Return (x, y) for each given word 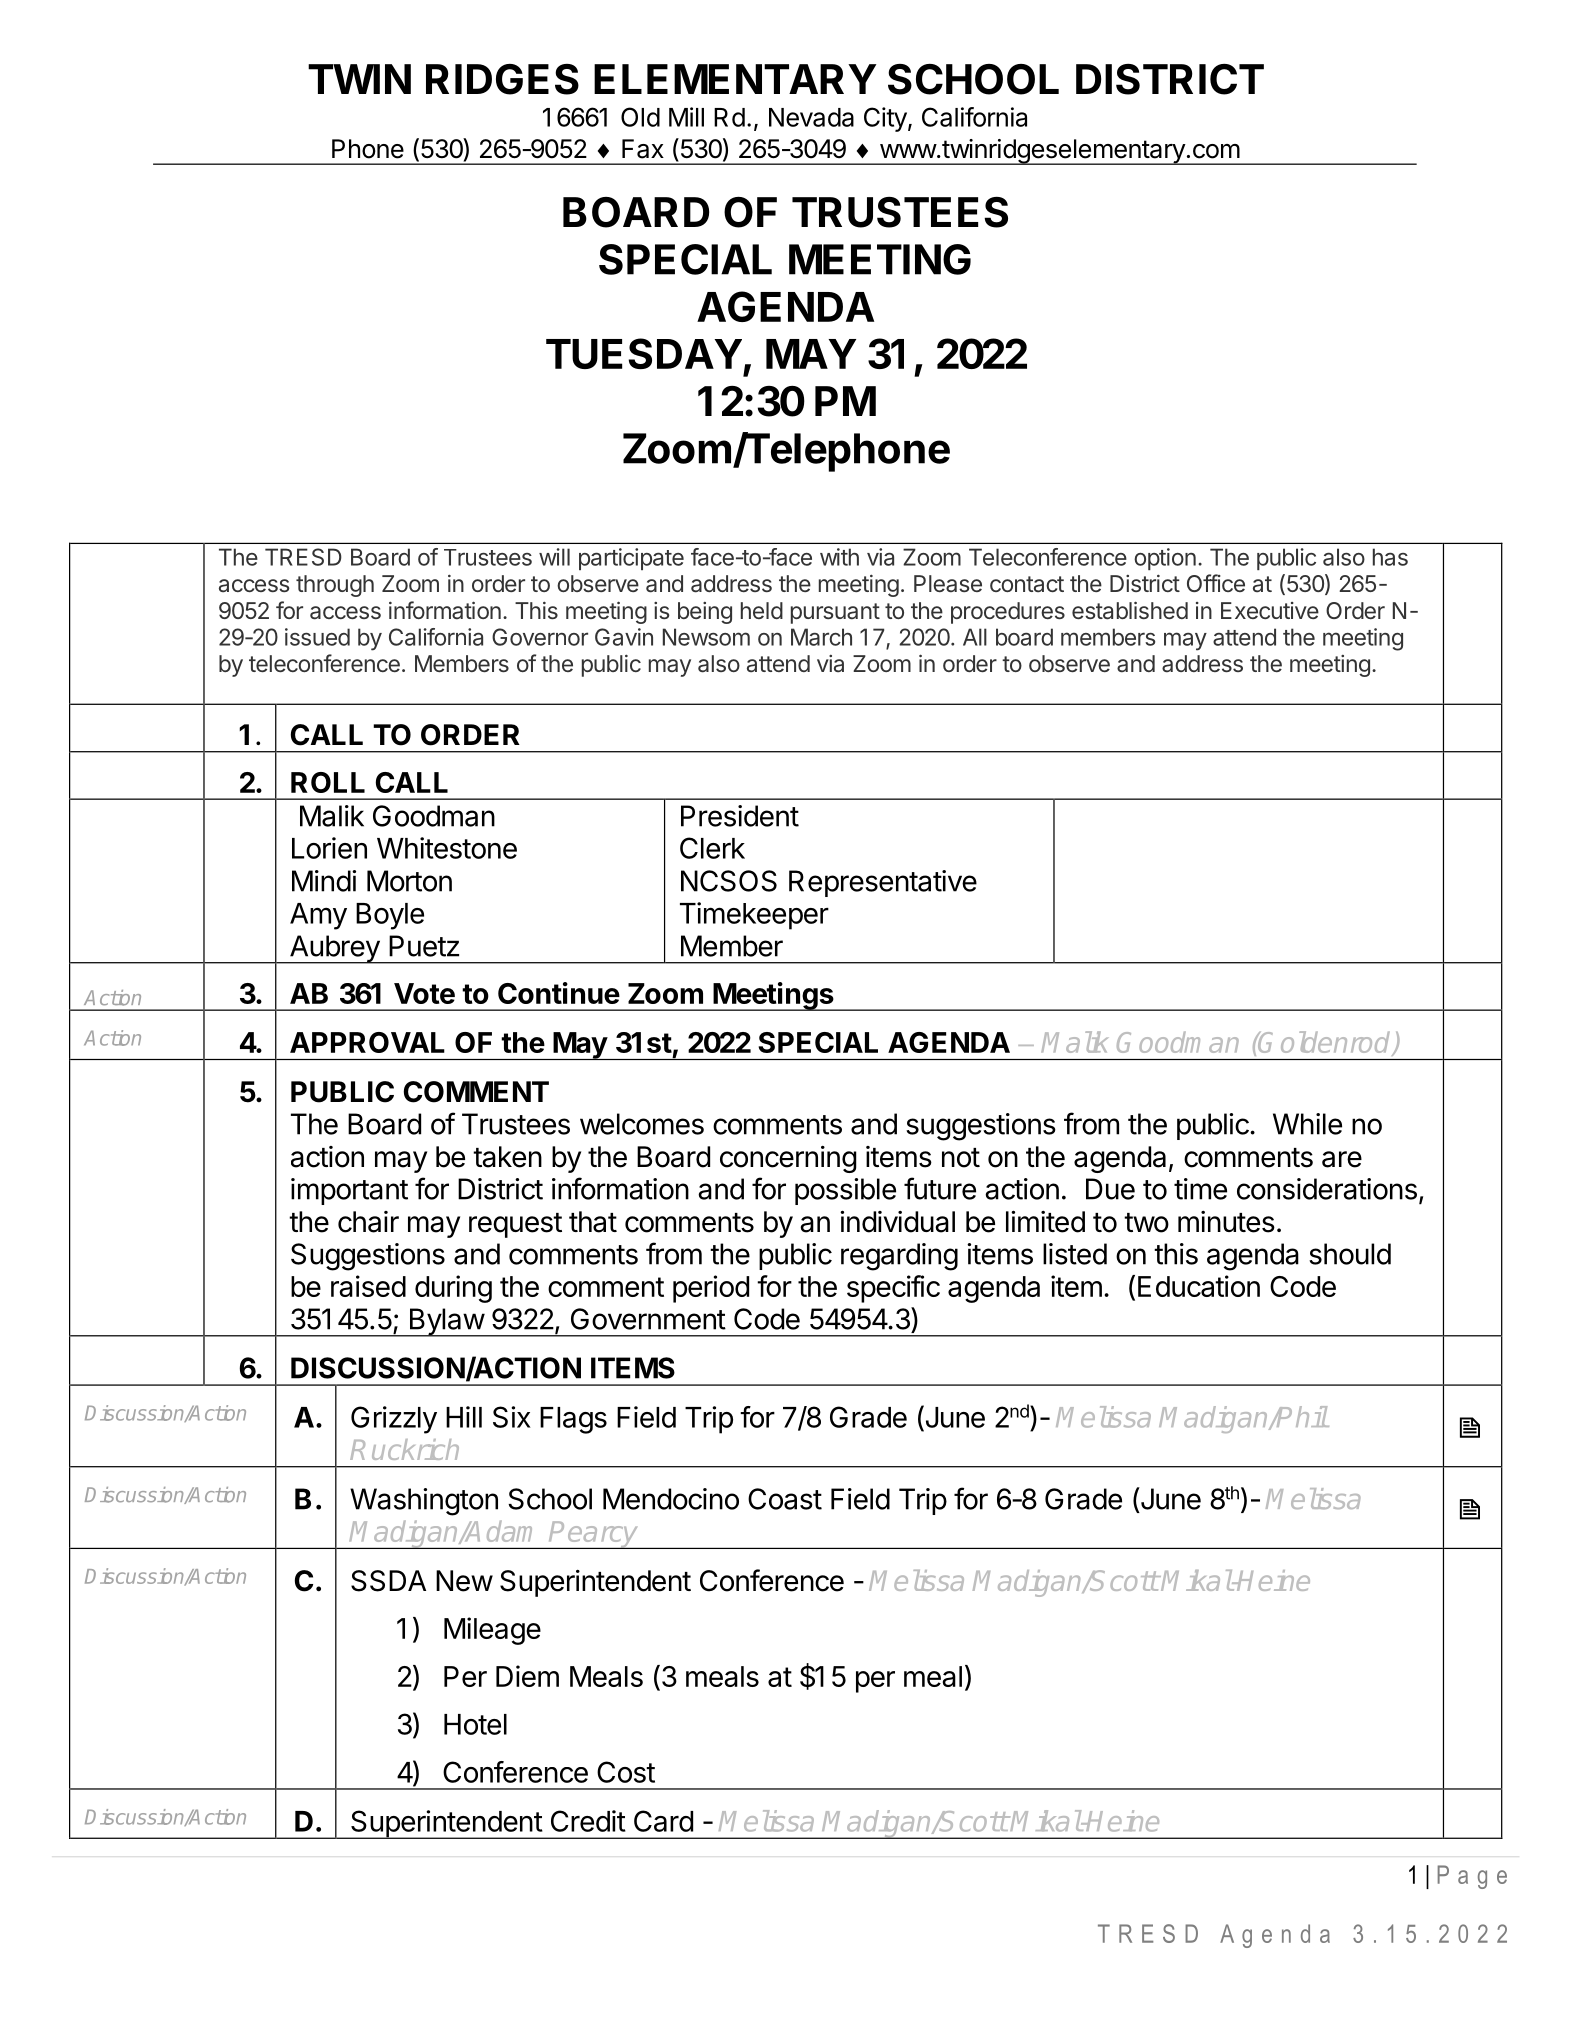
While (1307, 1124)
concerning (788, 1159)
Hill (464, 1417)
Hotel (475, 1724)
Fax (643, 149)
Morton (409, 881)
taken (507, 1157)
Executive (1270, 610)
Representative (883, 883)
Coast (785, 1499)
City (885, 119)
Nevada (811, 117)
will (554, 557)
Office (1216, 583)
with (839, 557)
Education (1199, 1286)
